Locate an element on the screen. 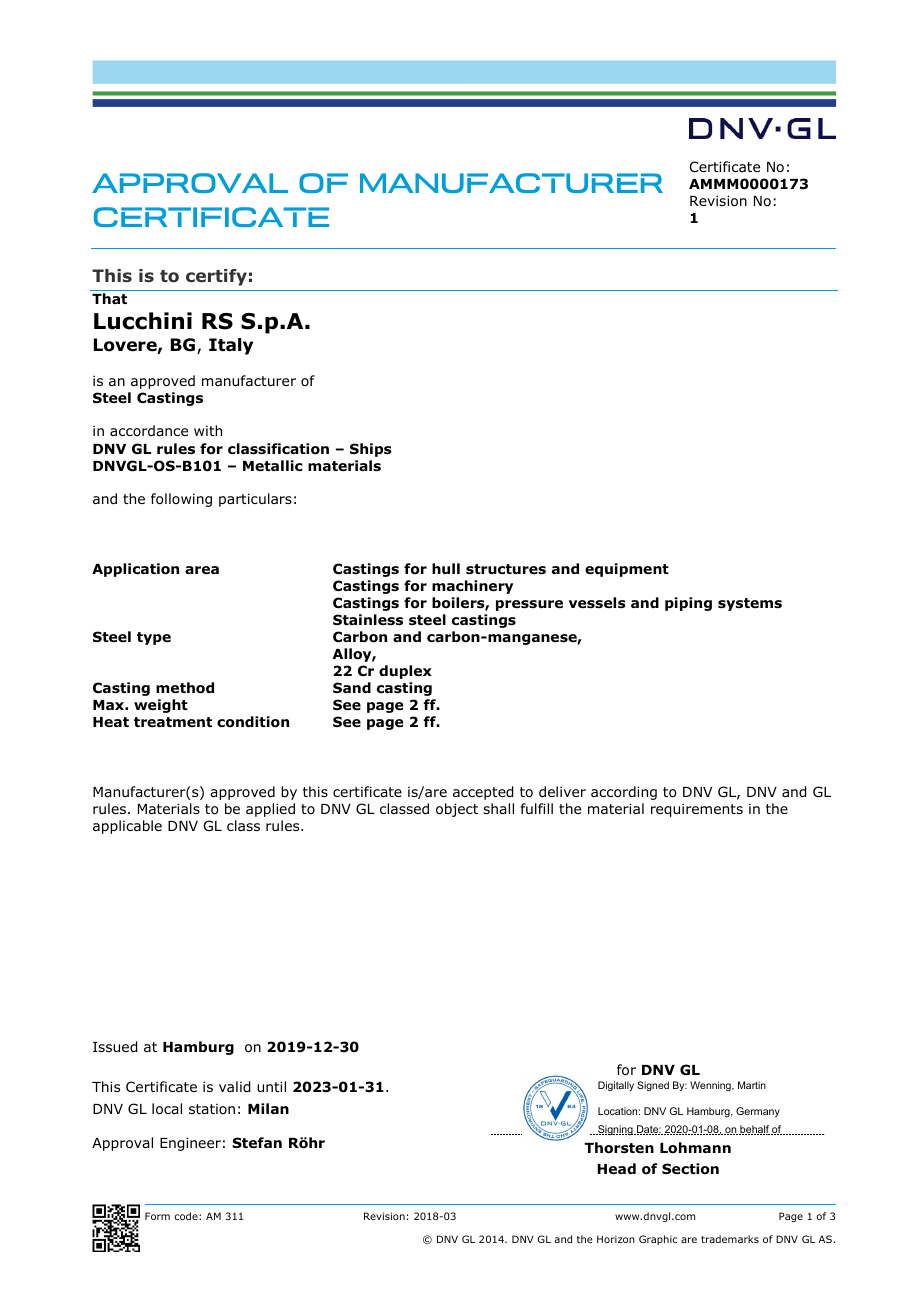 This screenshot has width=924, height=1308. according is located at coordinates (624, 793).
